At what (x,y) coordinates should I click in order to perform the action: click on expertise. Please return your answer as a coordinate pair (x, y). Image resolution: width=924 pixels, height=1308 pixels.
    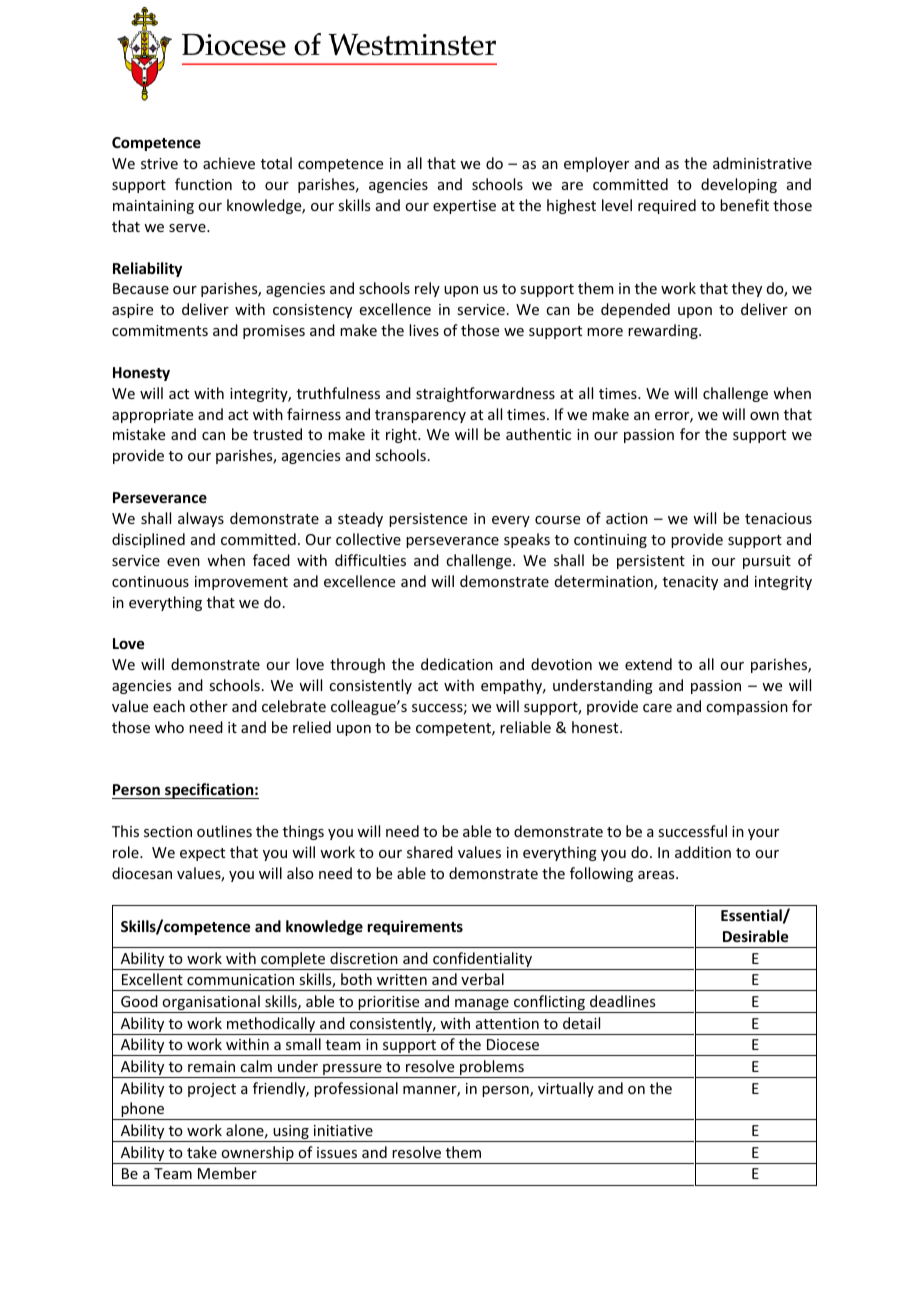
    Looking at the image, I should click on (464, 207).
